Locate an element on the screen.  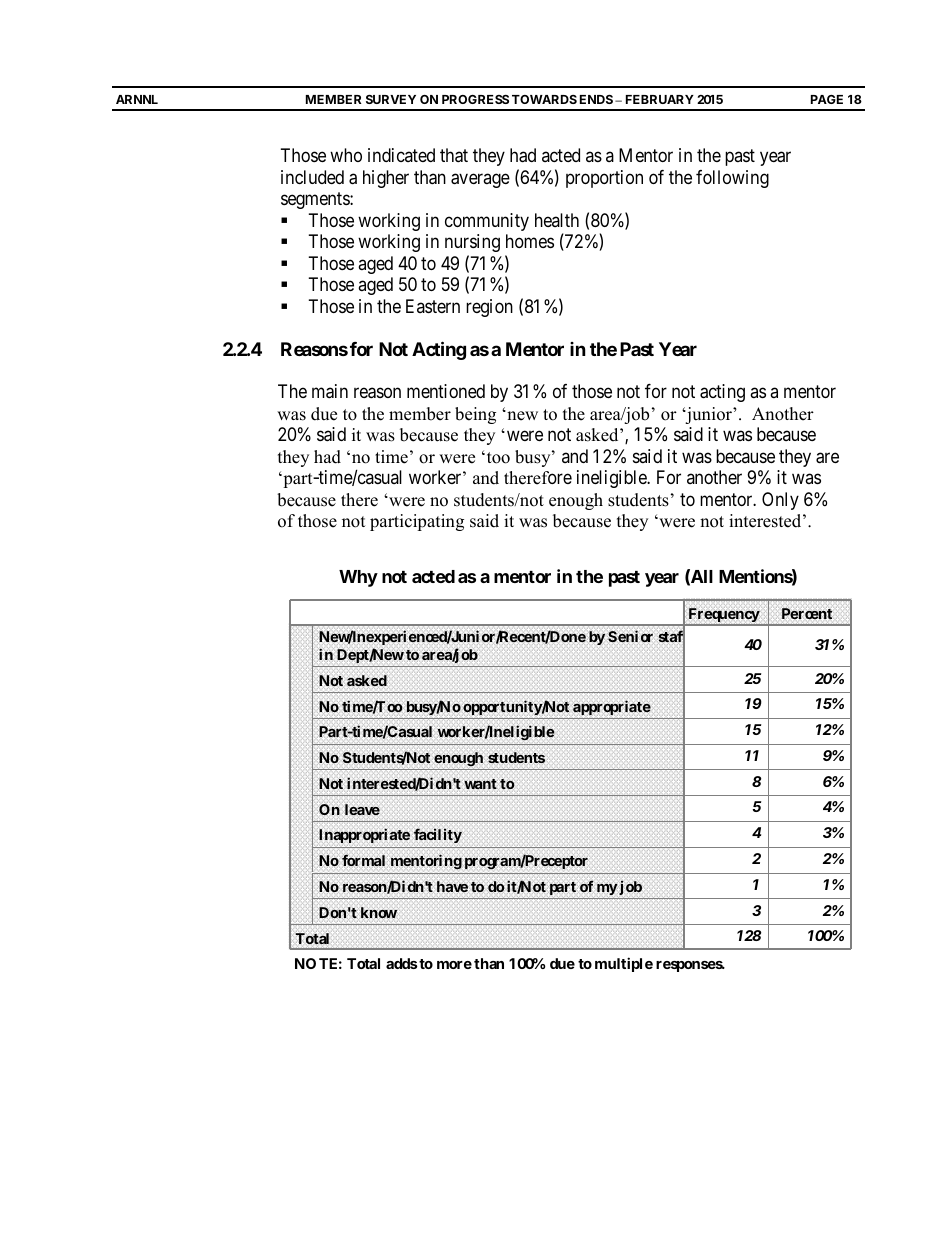
Why is located at coordinates (358, 578).
